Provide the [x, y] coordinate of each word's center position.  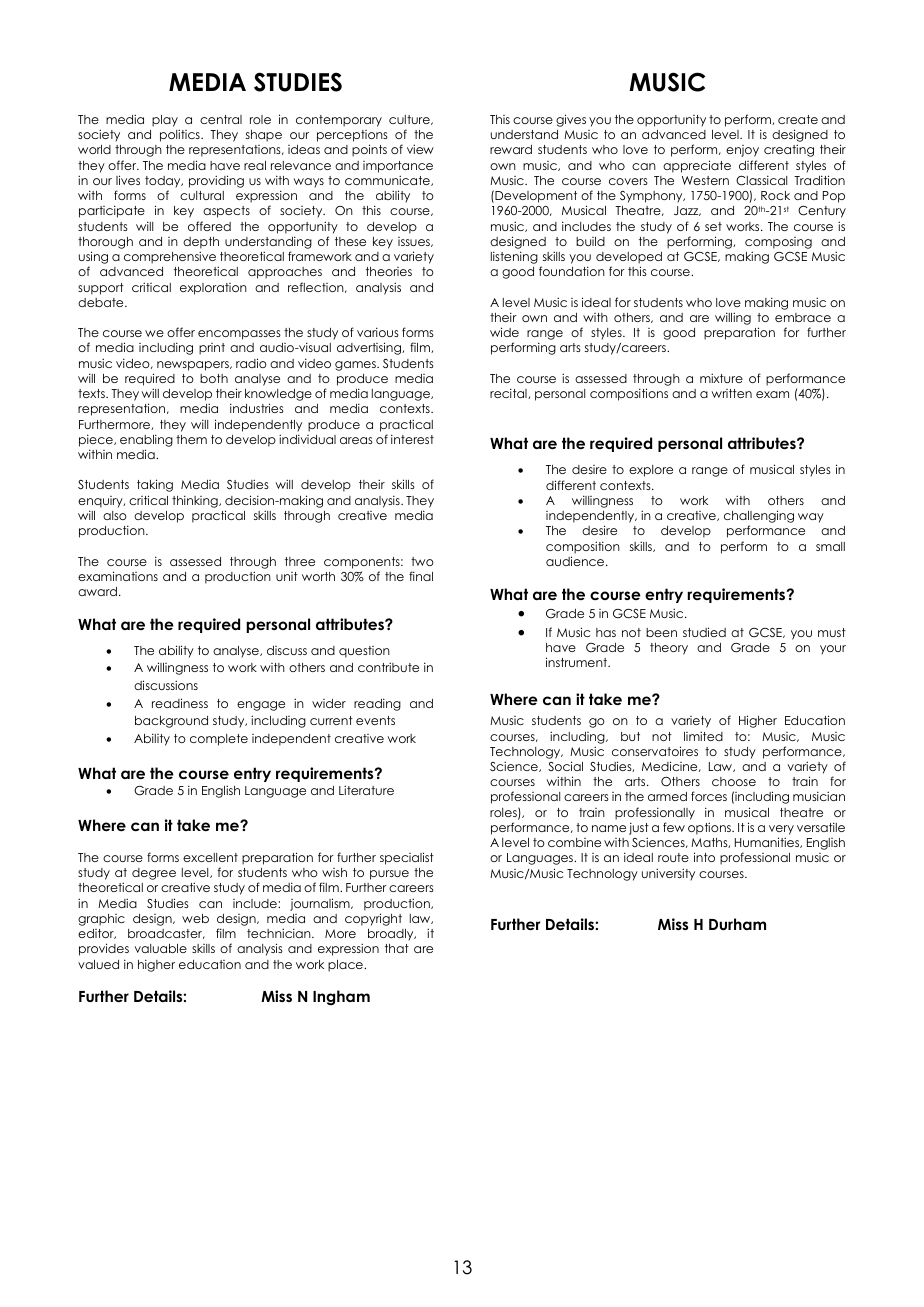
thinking [196, 501]
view [420, 149]
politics [181, 135]
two [422, 561]
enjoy [742, 151]
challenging [759, 518]
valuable [161, 948]
